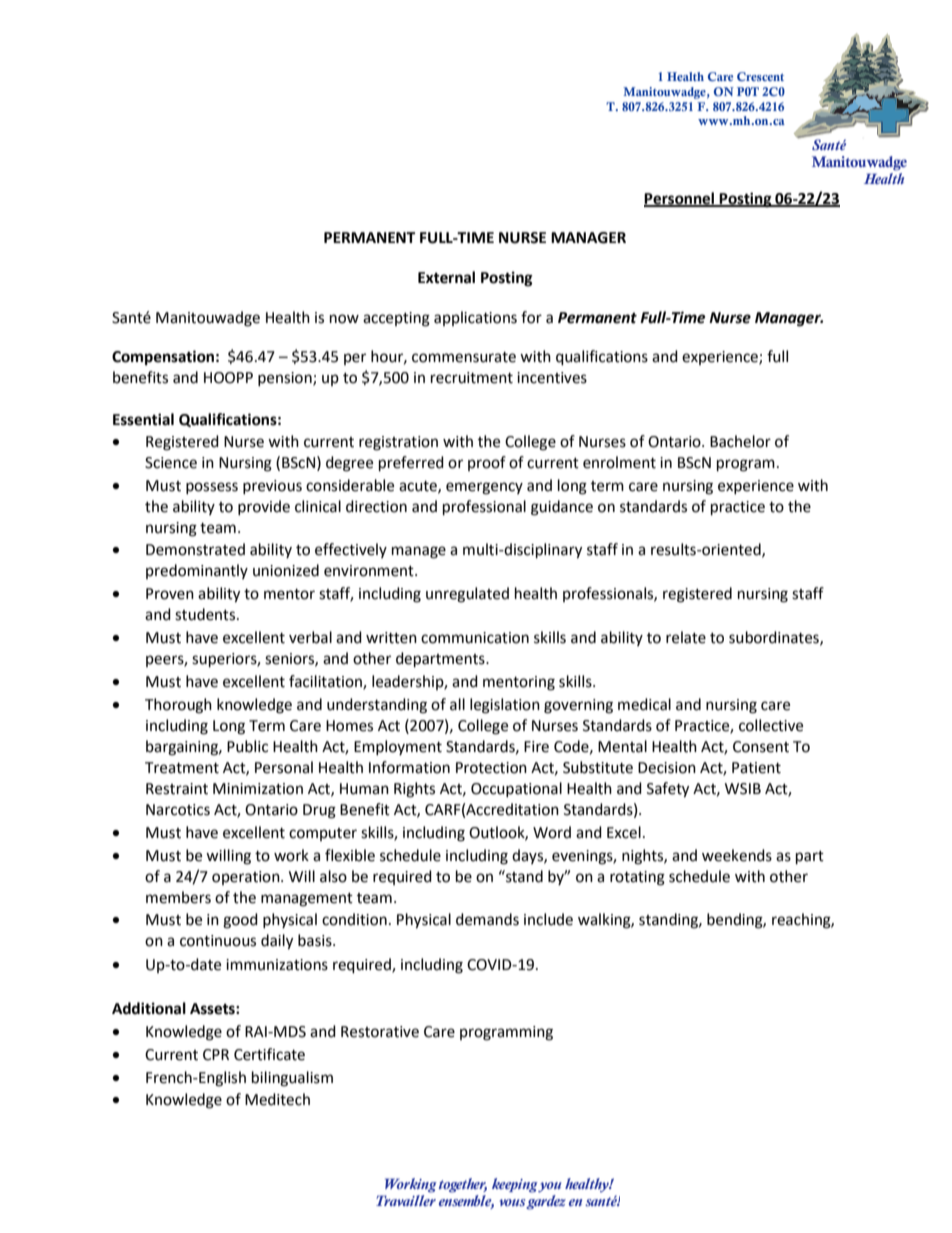 The image size is (952, 1233). I want to click on Bachelor, so click(740, 441).
